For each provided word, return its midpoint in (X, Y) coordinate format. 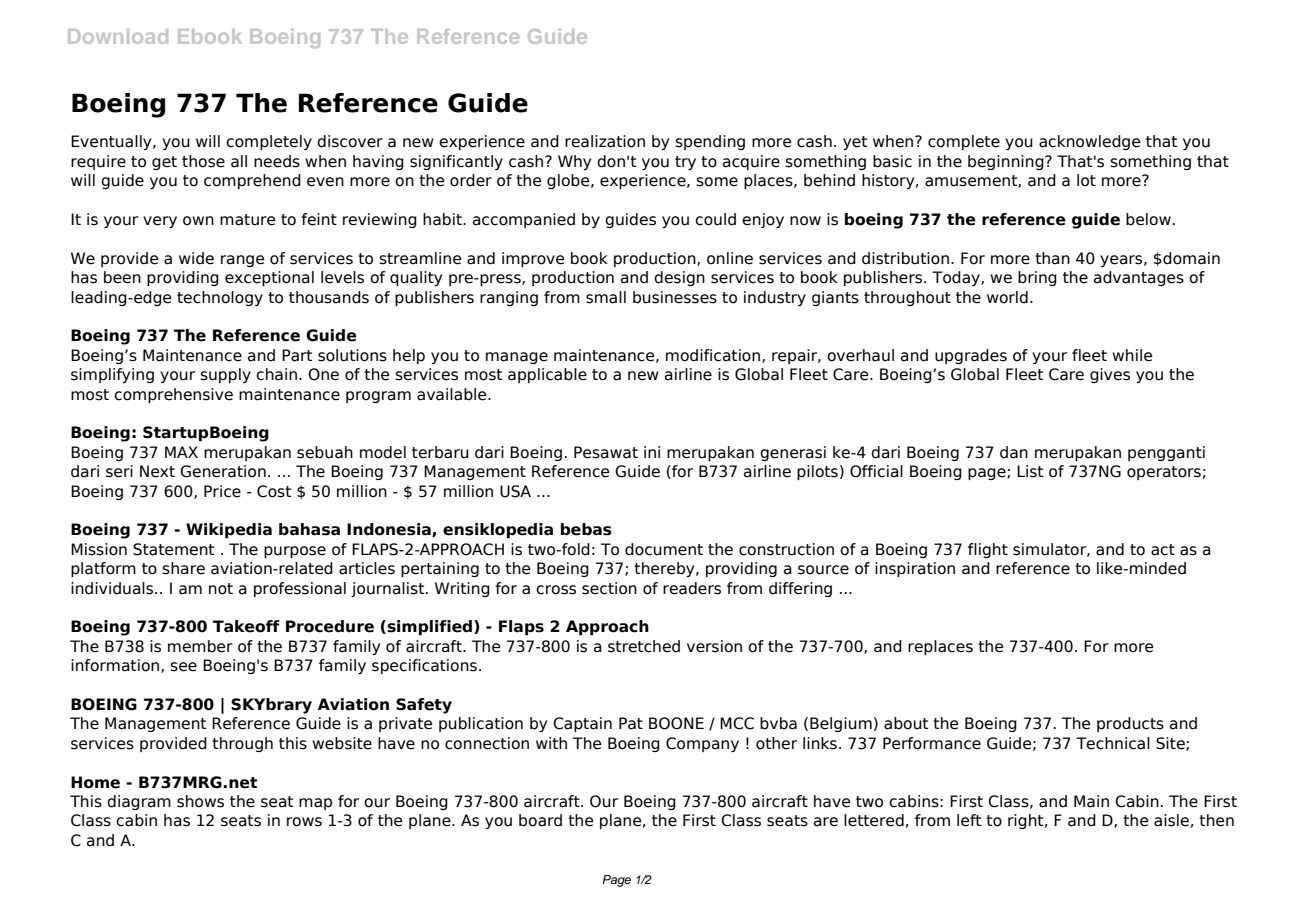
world (1007, 297)
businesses (675, 297)
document (664, 549)
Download (118, 36)
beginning (1007, 162)
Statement (173, 549)
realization (605, 141)
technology (220, 298)
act (1163, 550)
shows (200, 801)
